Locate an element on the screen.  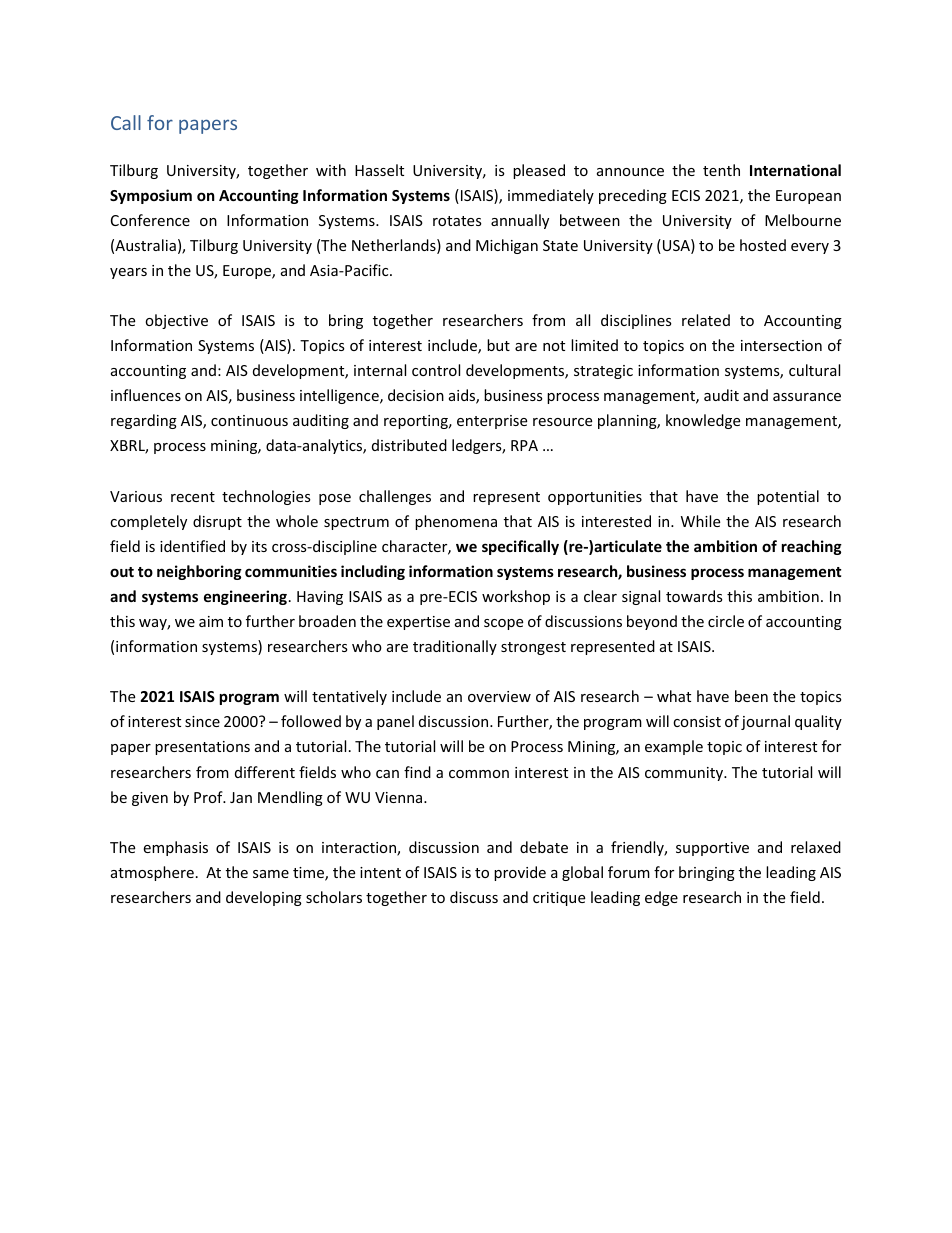
atmosphere is located at coordinates (152, 873).
